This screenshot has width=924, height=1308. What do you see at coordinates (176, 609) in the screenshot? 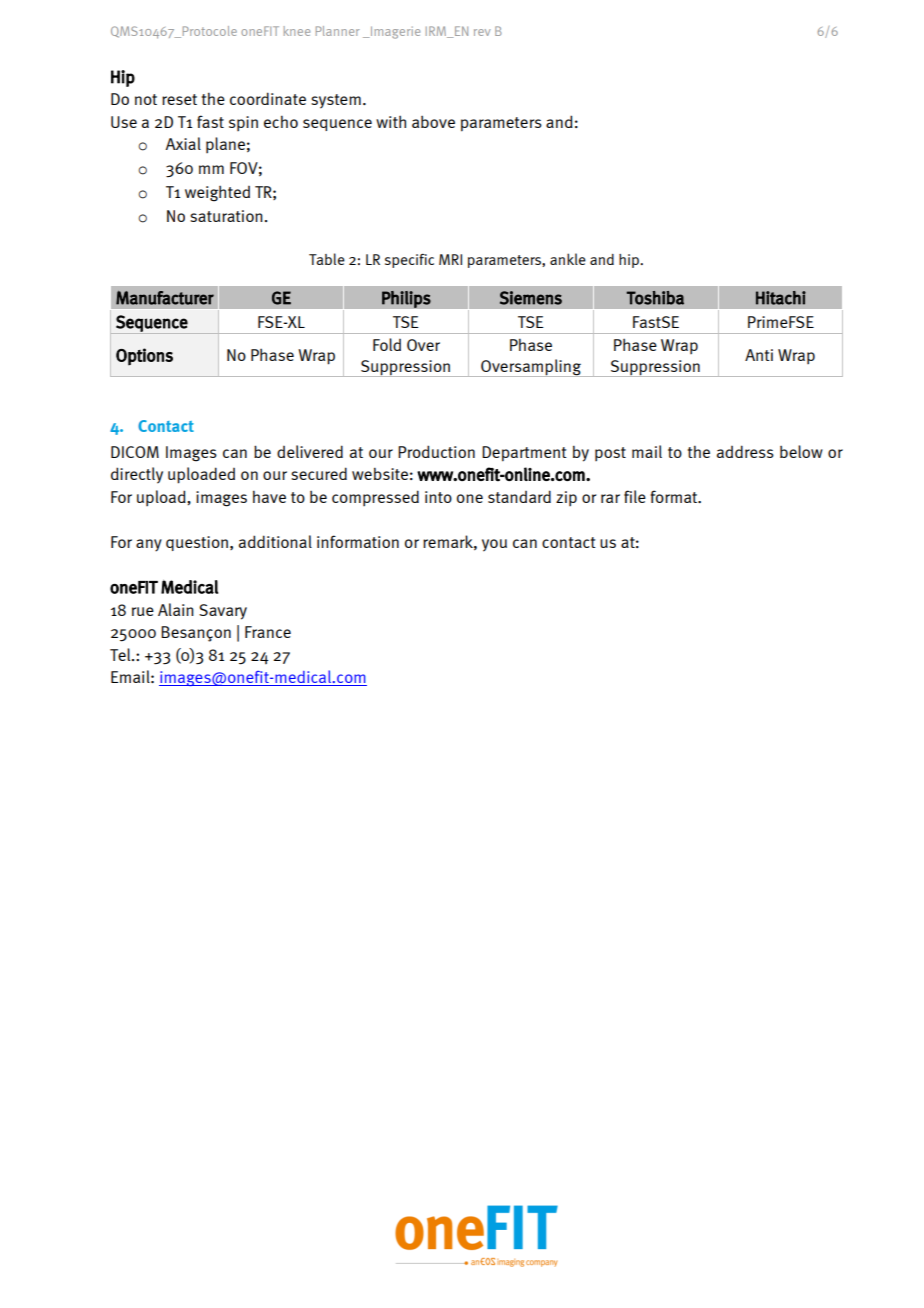
I see `Alain` at bounding box center [176, 609].
